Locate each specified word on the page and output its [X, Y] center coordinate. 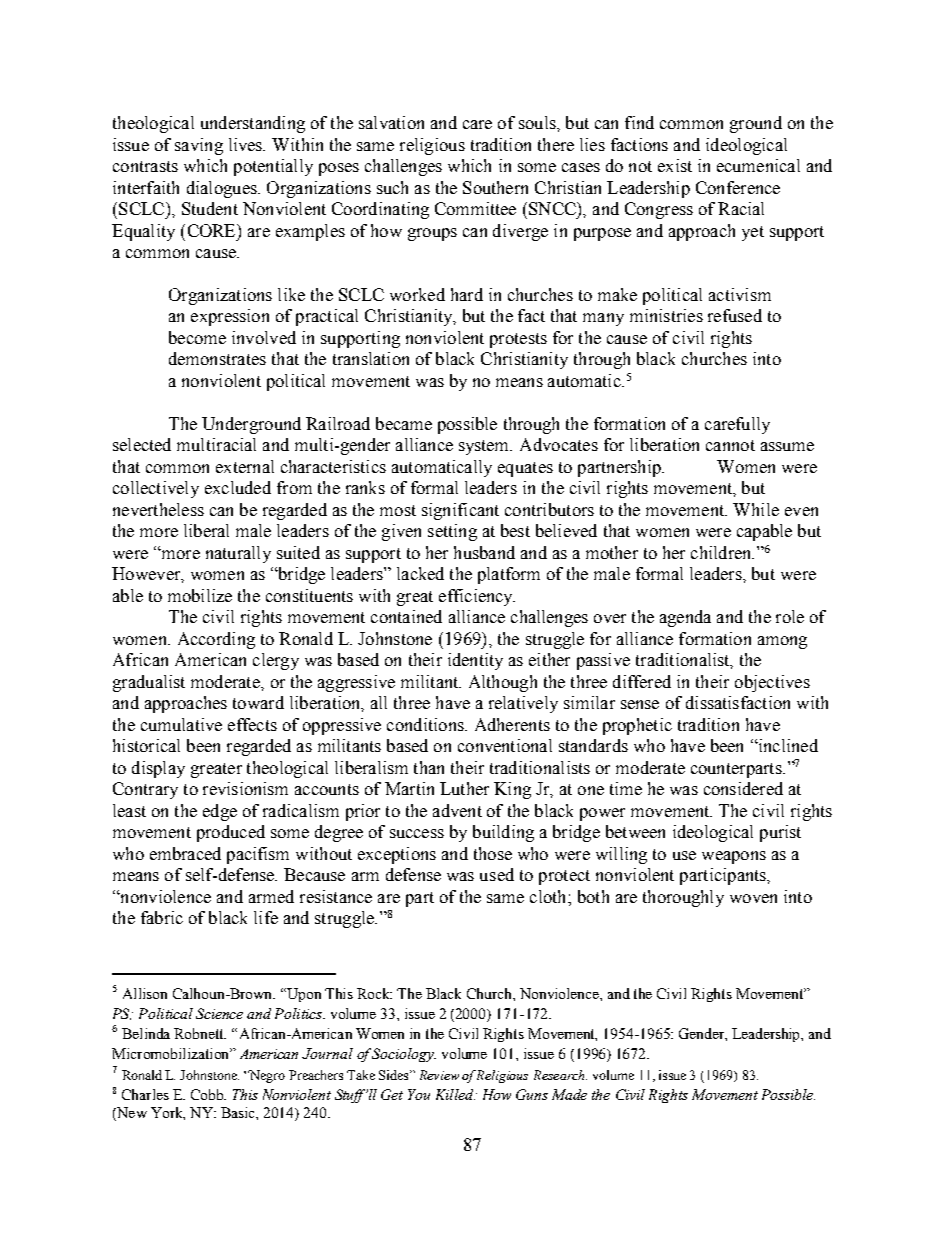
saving [199, 146]
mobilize [200, 595]
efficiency [477, 597]
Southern [495, 187]
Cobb [208, 1094]
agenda [685, 618]
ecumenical [758, 165]
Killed [455, 1094]
